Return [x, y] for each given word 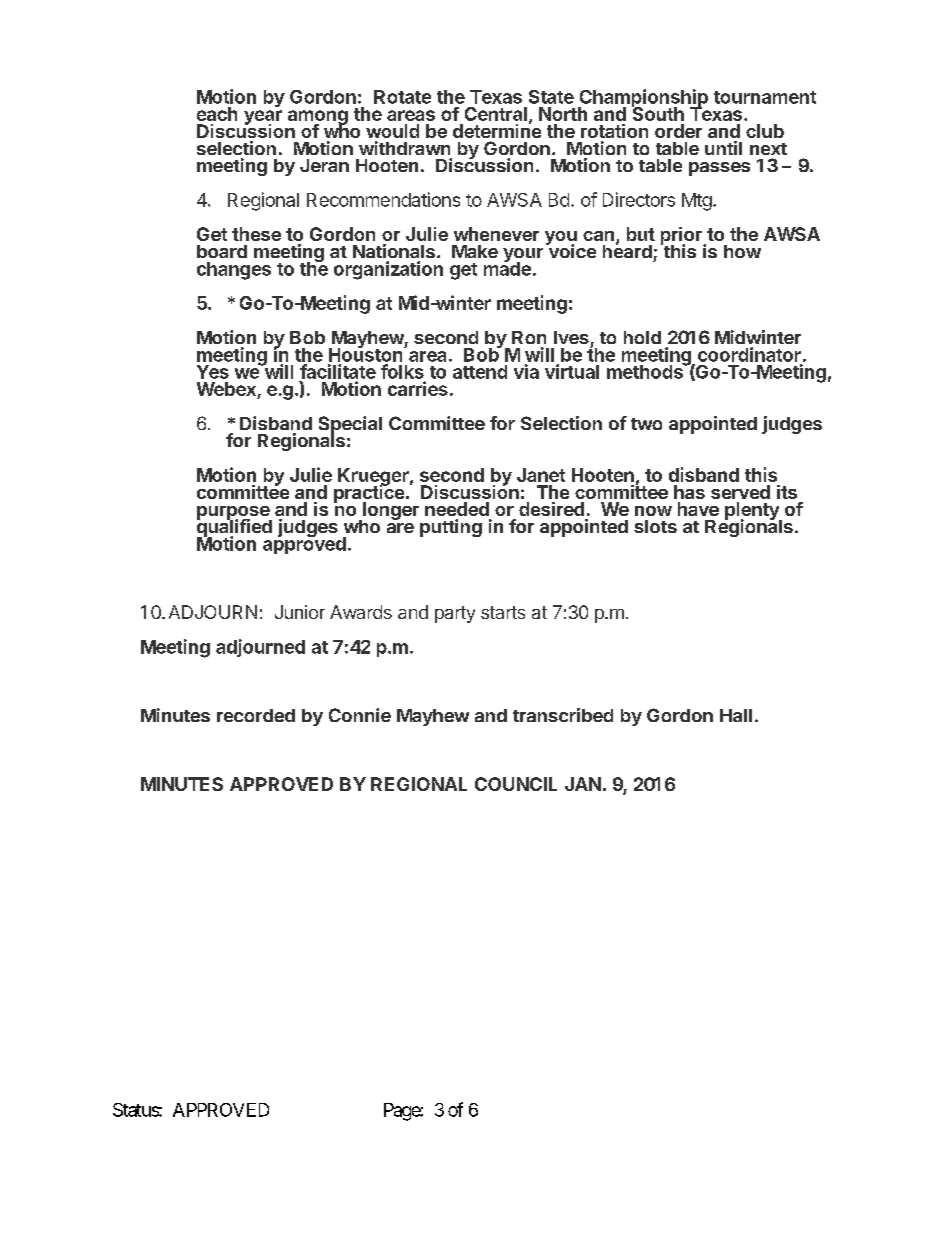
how [742, 251]
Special [350, 426]
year [263, 118]
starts [503, 612]
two [646, 424]
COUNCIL [516, 784]
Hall [736, 715]
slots [655, 526]
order [678, 131]
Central [496, 114]
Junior [300, 612]
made [507, 268]
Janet [541, 475]
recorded [256, 715]
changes [234, 271]
